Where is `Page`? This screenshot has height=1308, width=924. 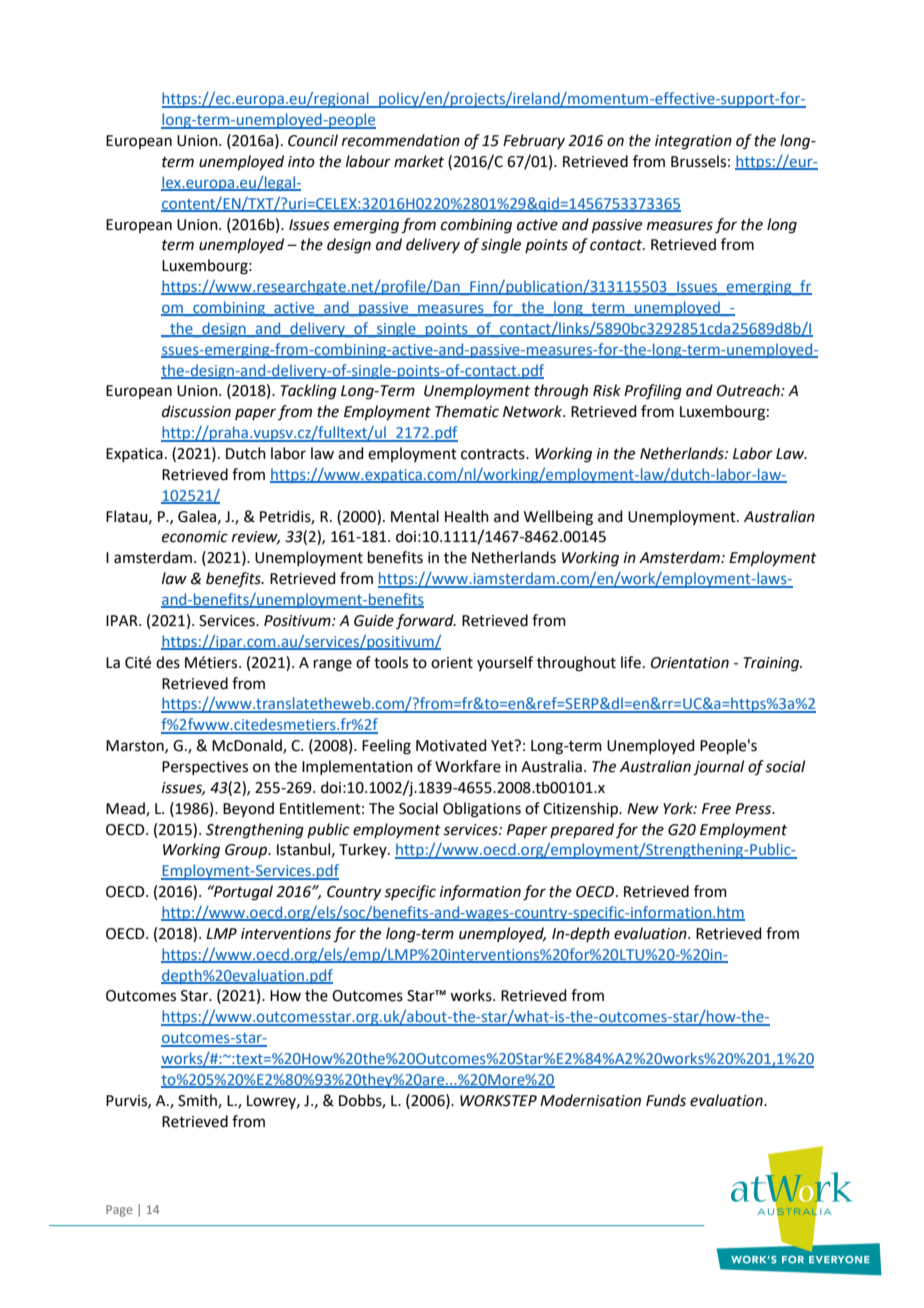 Page is located at coordinates (119, 1211).
